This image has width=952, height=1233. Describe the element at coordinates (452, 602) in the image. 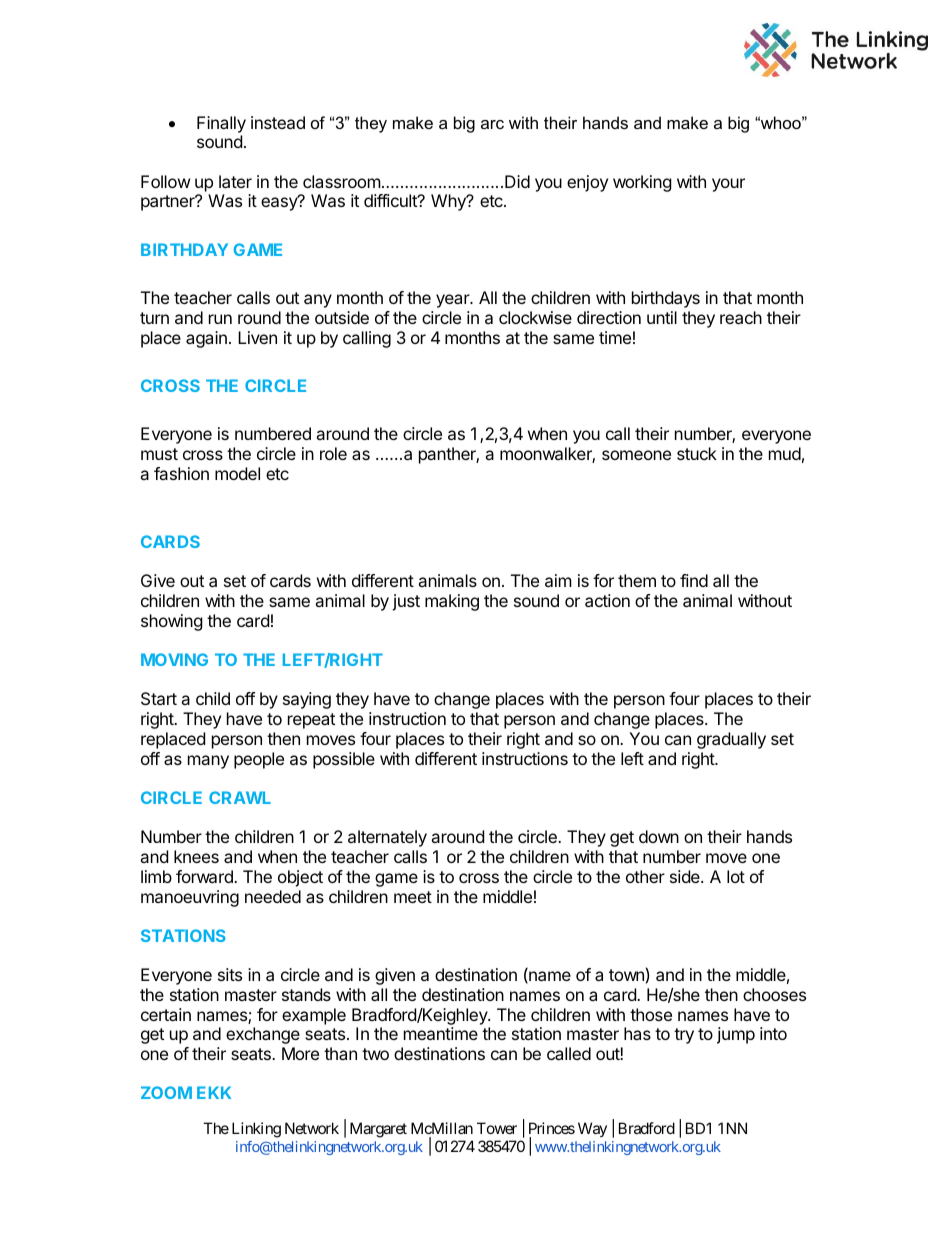

I see `making` at that location.
